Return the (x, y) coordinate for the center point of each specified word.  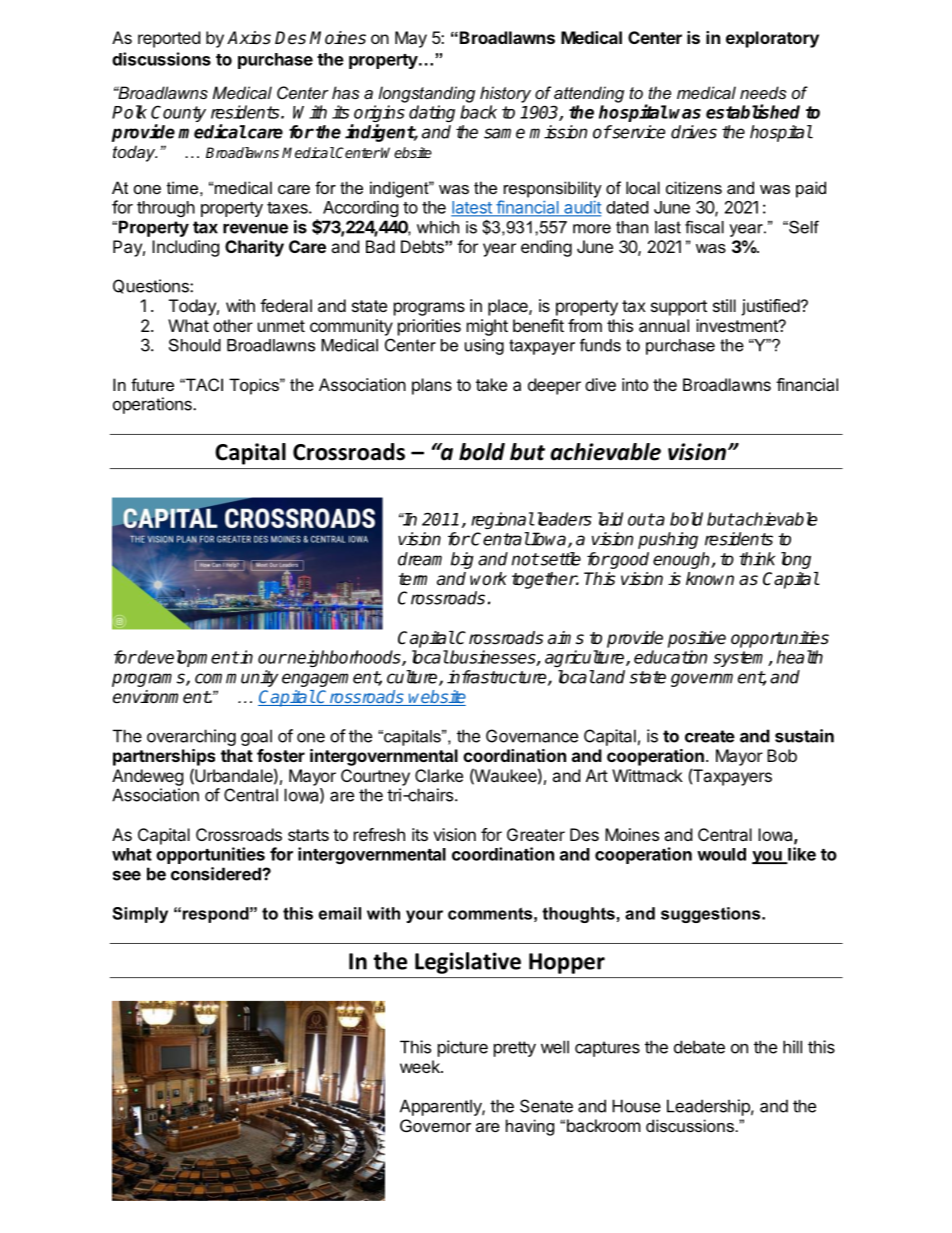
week (421, 1066)
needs (763, 92)
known (710, 579)
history (505, 94)
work (488, 579)
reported (169, 39)
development (187, 658)
